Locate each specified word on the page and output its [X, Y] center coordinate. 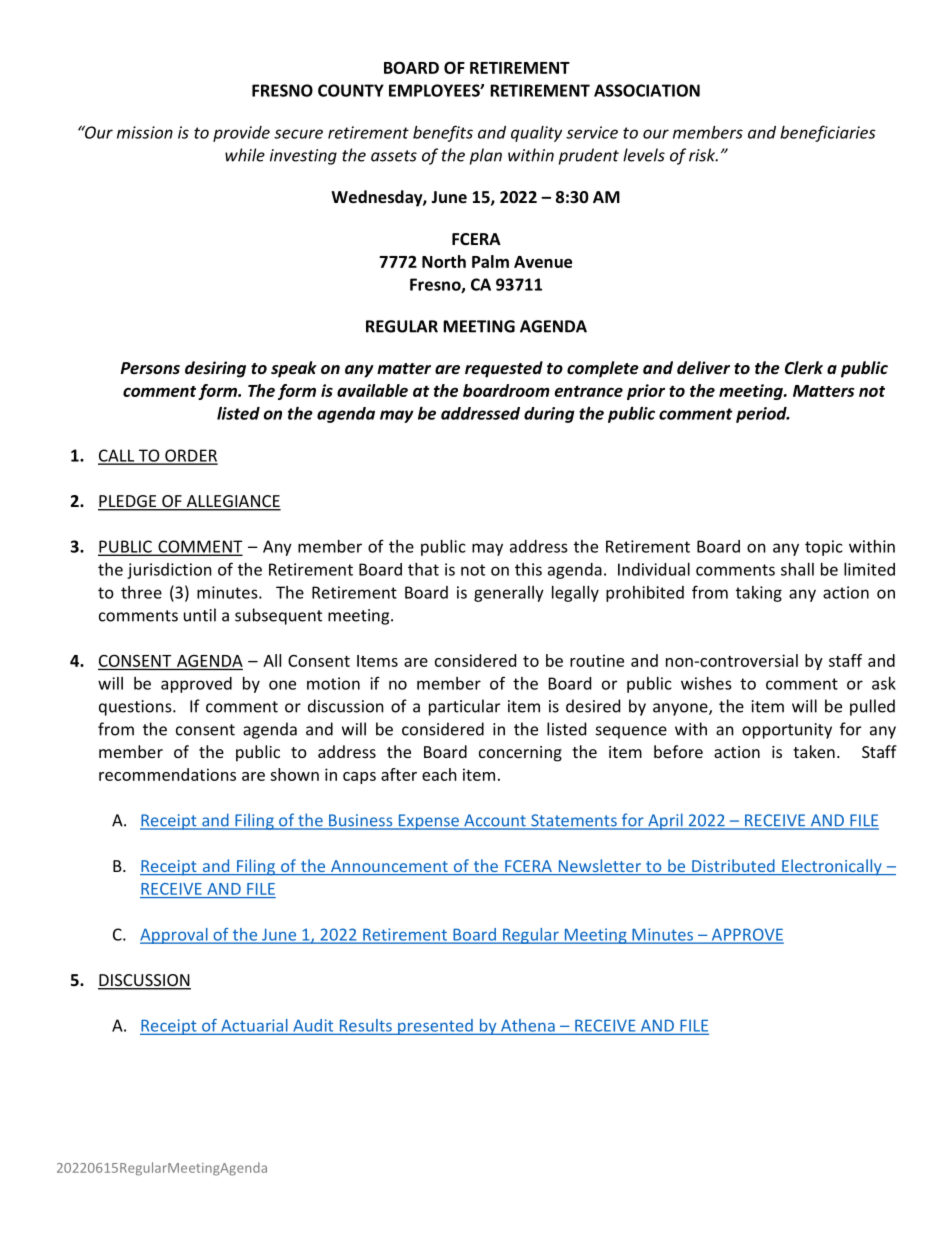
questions [136, 708]
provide [241, 134]
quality [536, 134]
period [762, 415]
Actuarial [254, 1026]
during [549, 415]
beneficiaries [828, 133]
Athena [528, 1026]
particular [464, 707]
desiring [215, 369]
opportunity [787, 731]
